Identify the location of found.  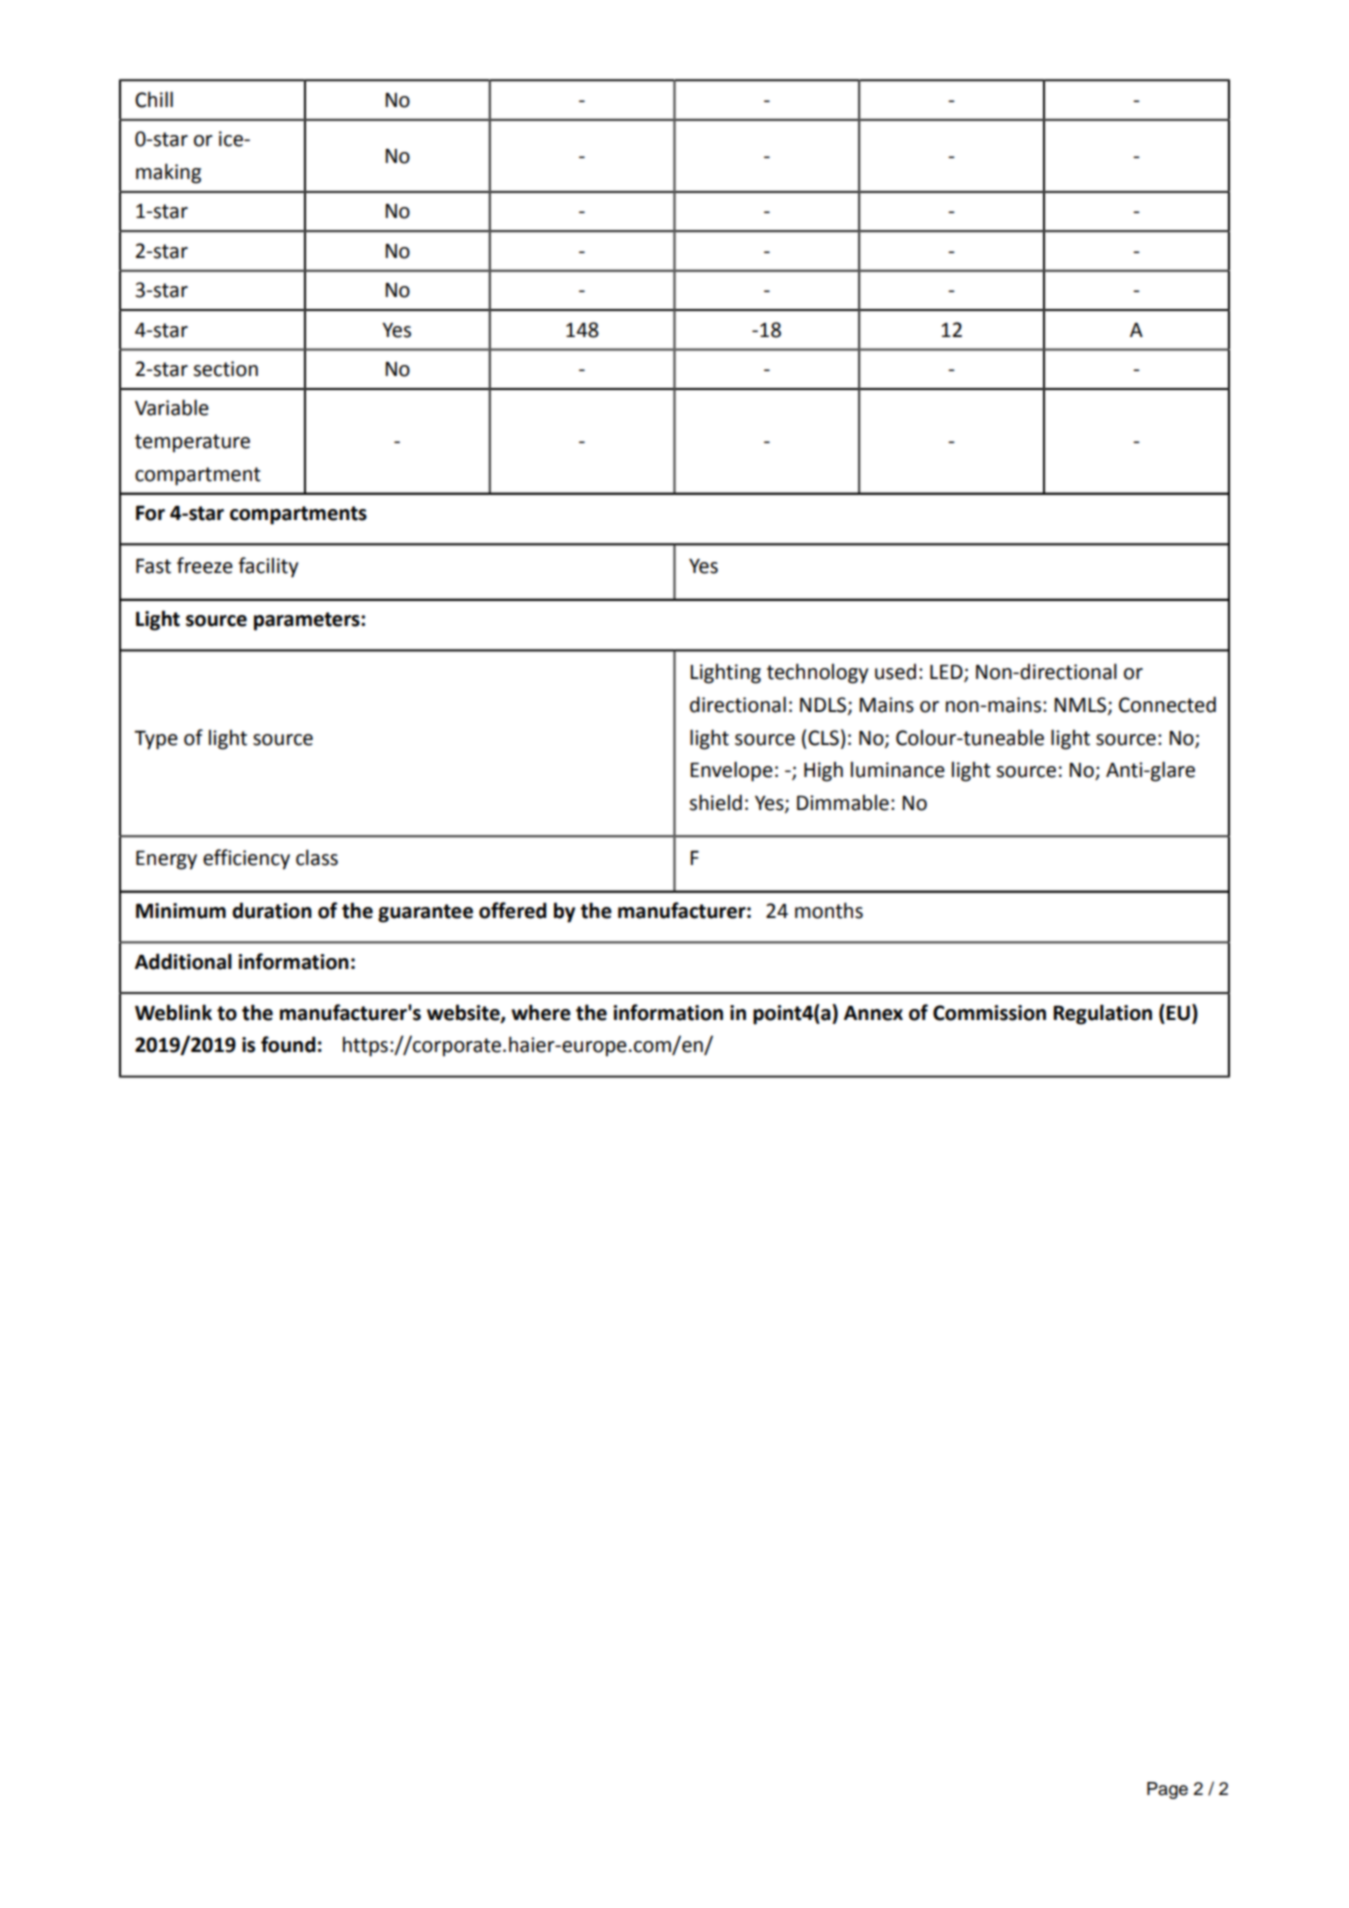
(288, 1044).
